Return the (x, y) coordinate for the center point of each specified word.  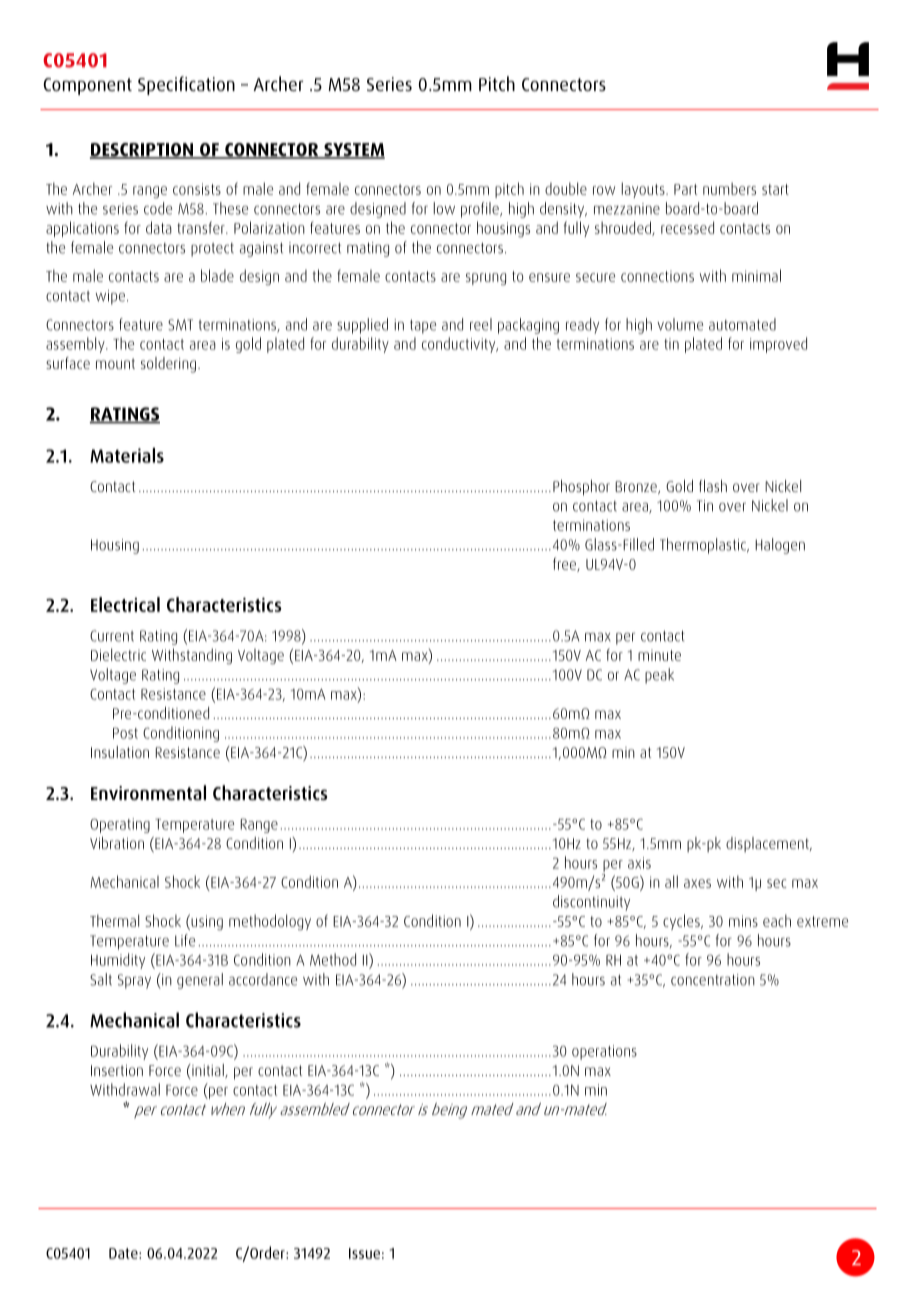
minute (659, 655)
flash (713, 486)
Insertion (117, 1070)
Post (125, 733)
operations (604, 1052)
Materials (127, 455)
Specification (186, 85)
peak (659, 676)
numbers (729, 188)
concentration (713, 980)
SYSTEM (353, 151)
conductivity (460, 345)
